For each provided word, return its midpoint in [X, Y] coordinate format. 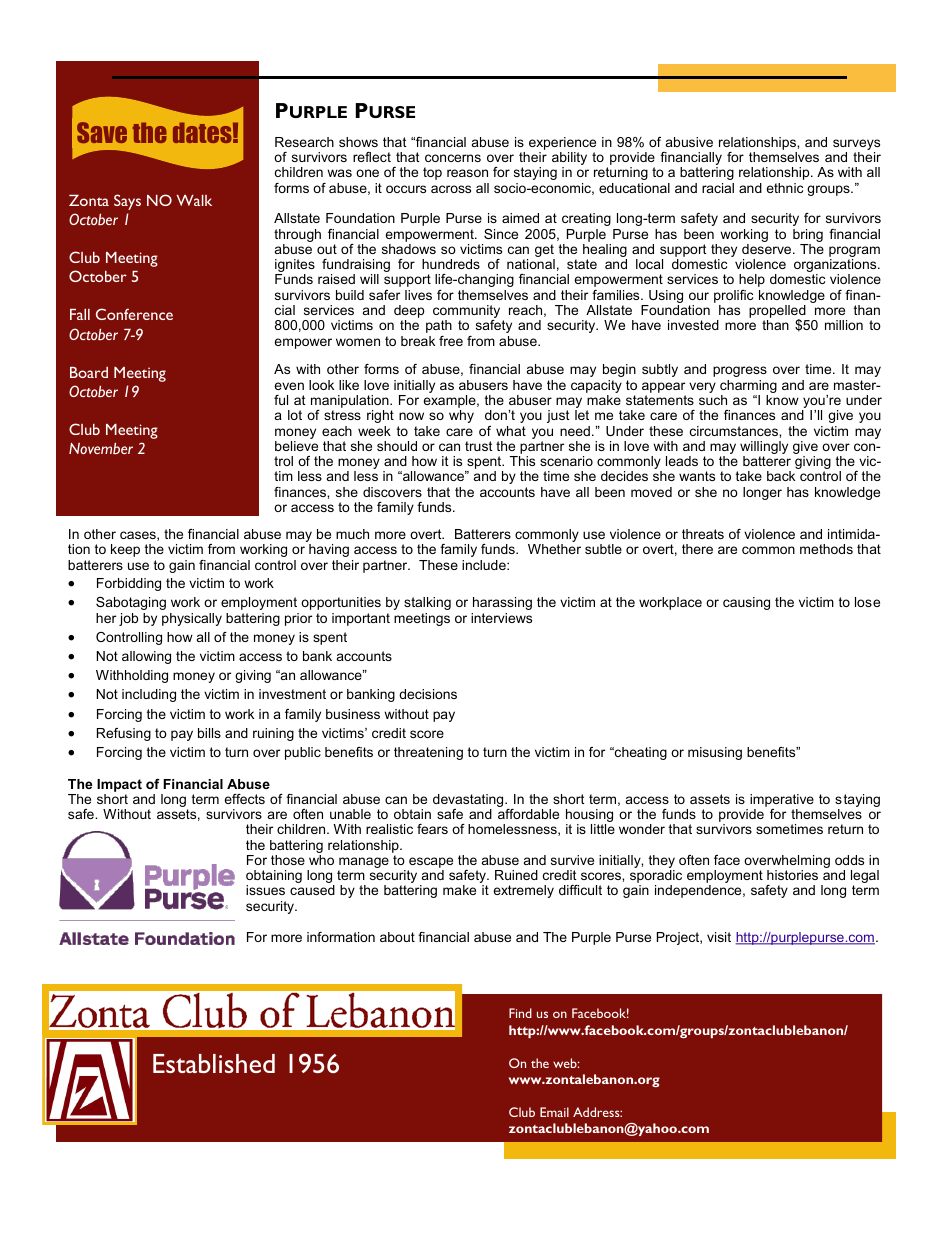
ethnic [784, 188]
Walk [194, 200]
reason [467, 173]
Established [214, 1063]
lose [867, 602]
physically [192, 619]
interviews [501, 618]
